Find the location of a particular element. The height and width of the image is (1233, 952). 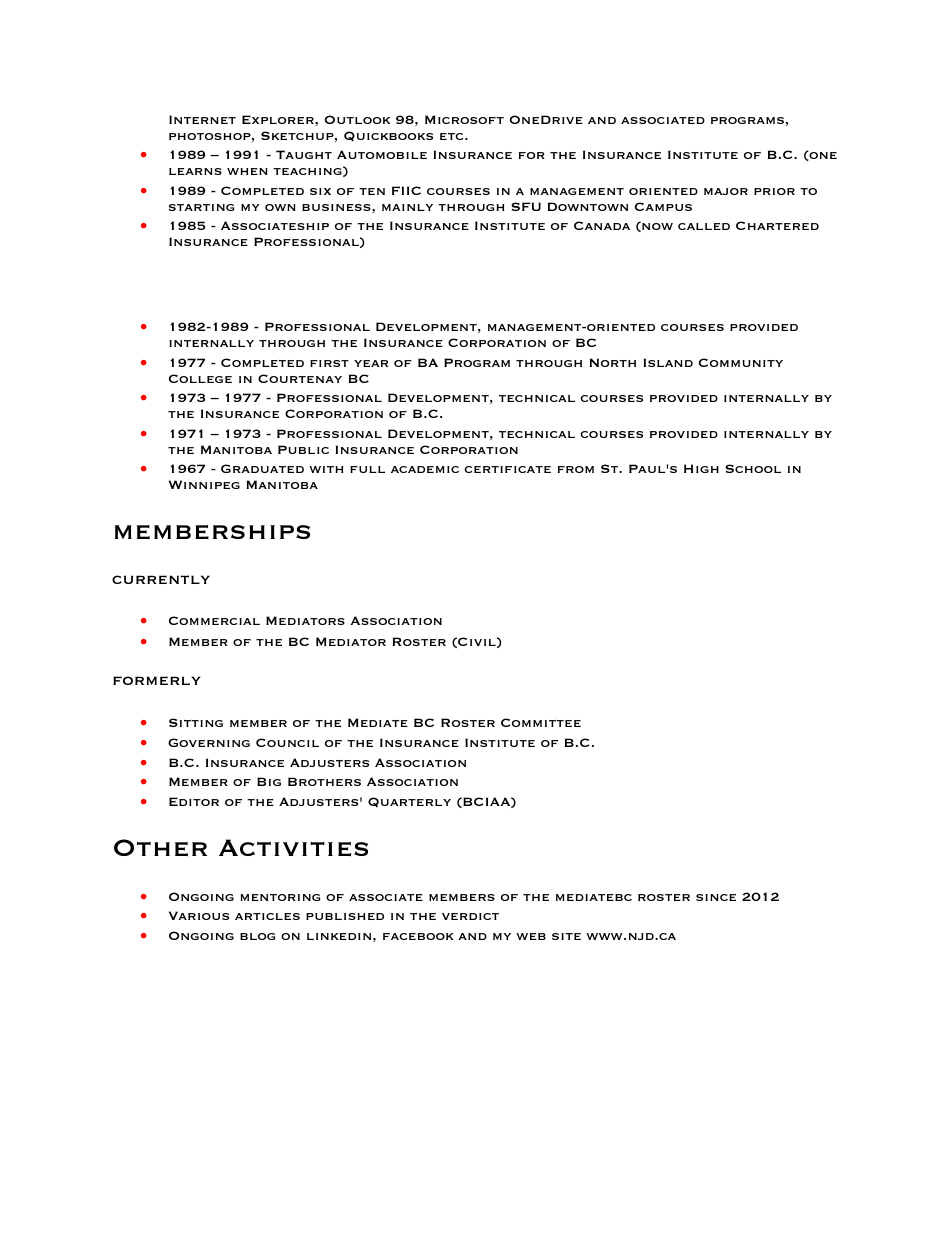

major is located at coordinates (726, 191).
